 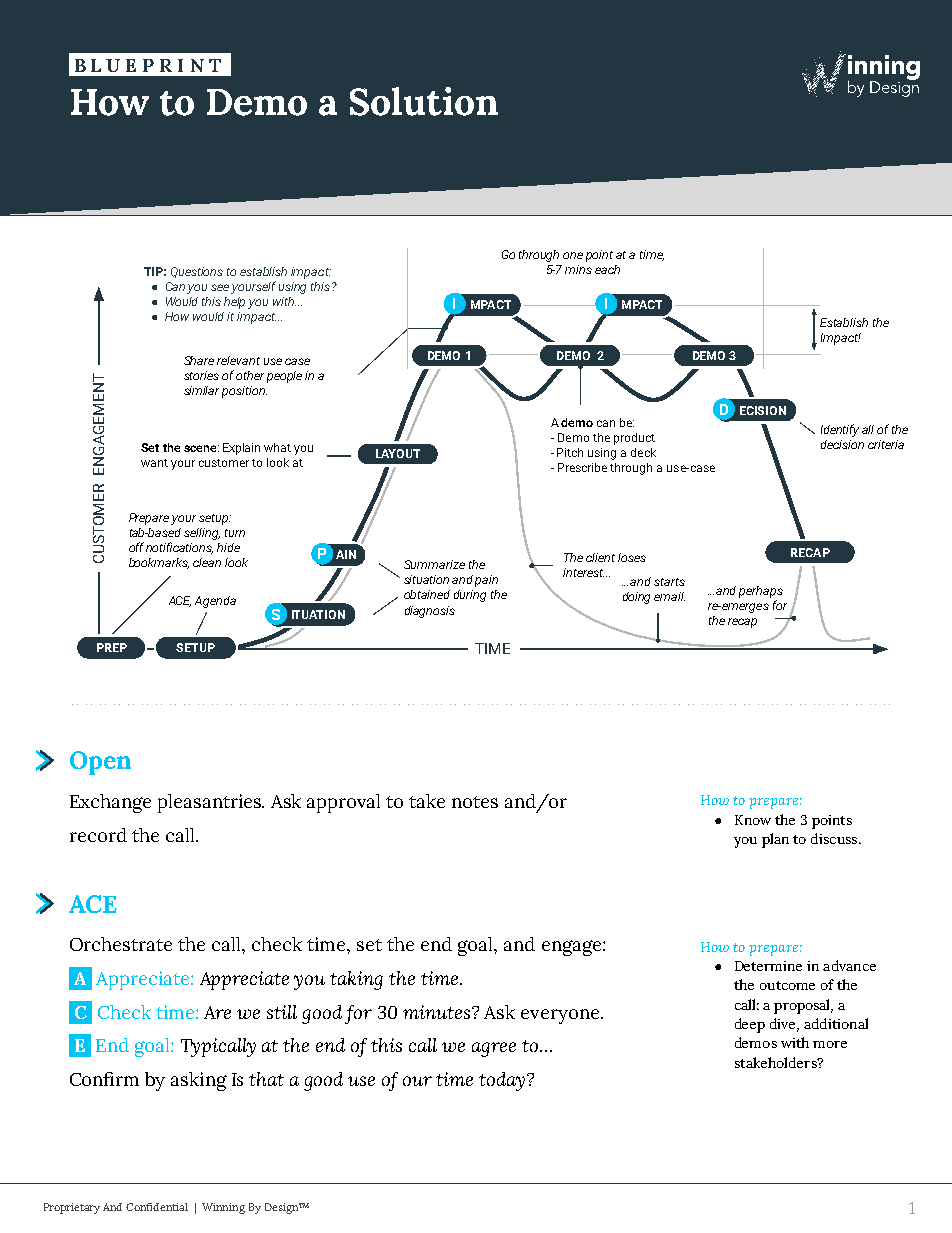 What do you see at coordinates (215, 602) in the screenshot?
I see `Agenda` at bounding box center [215, 602].
